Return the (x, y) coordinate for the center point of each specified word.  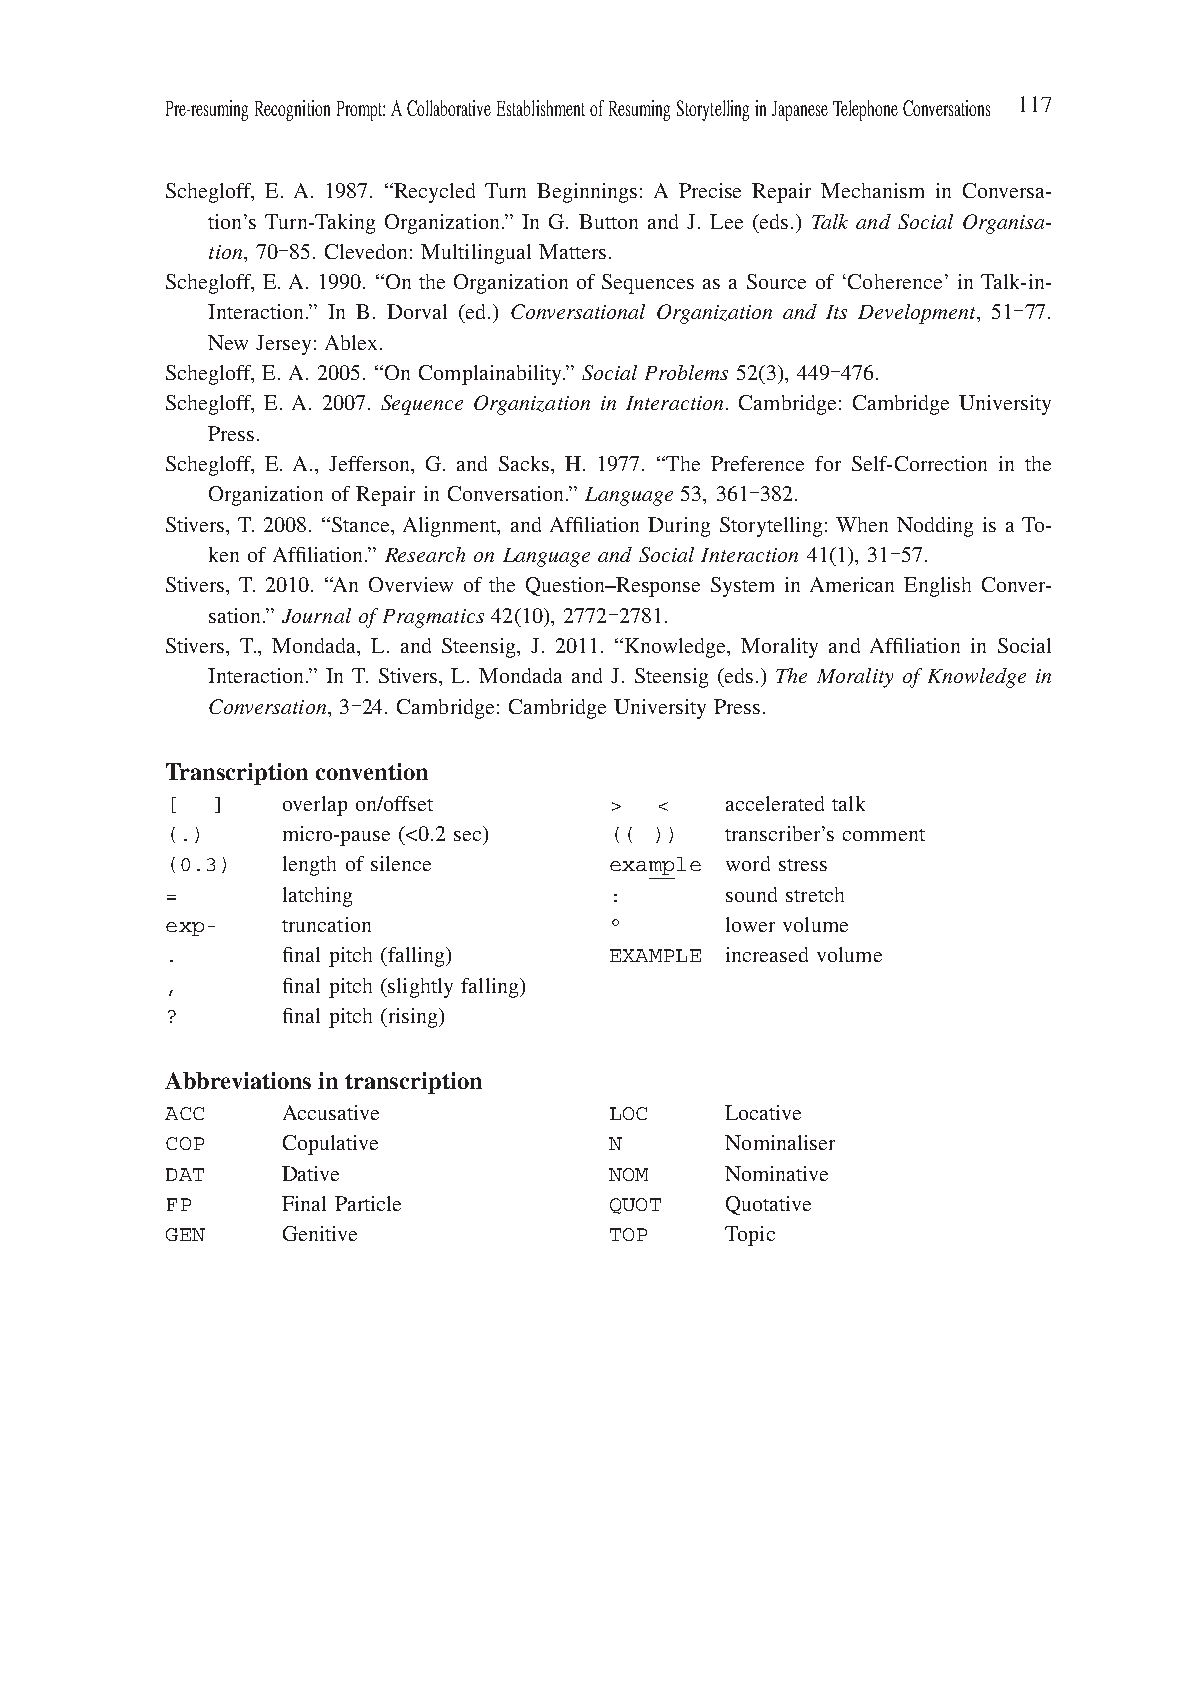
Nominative (776, 1173)
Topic (750, 1236)
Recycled (433, 193)
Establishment (541, 108)
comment (884, 835)
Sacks (525, 463)
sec (467, 836)
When (862, 524)
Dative (310, 1173)
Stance (362, 524)
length (309, 866)
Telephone (865, 110)
